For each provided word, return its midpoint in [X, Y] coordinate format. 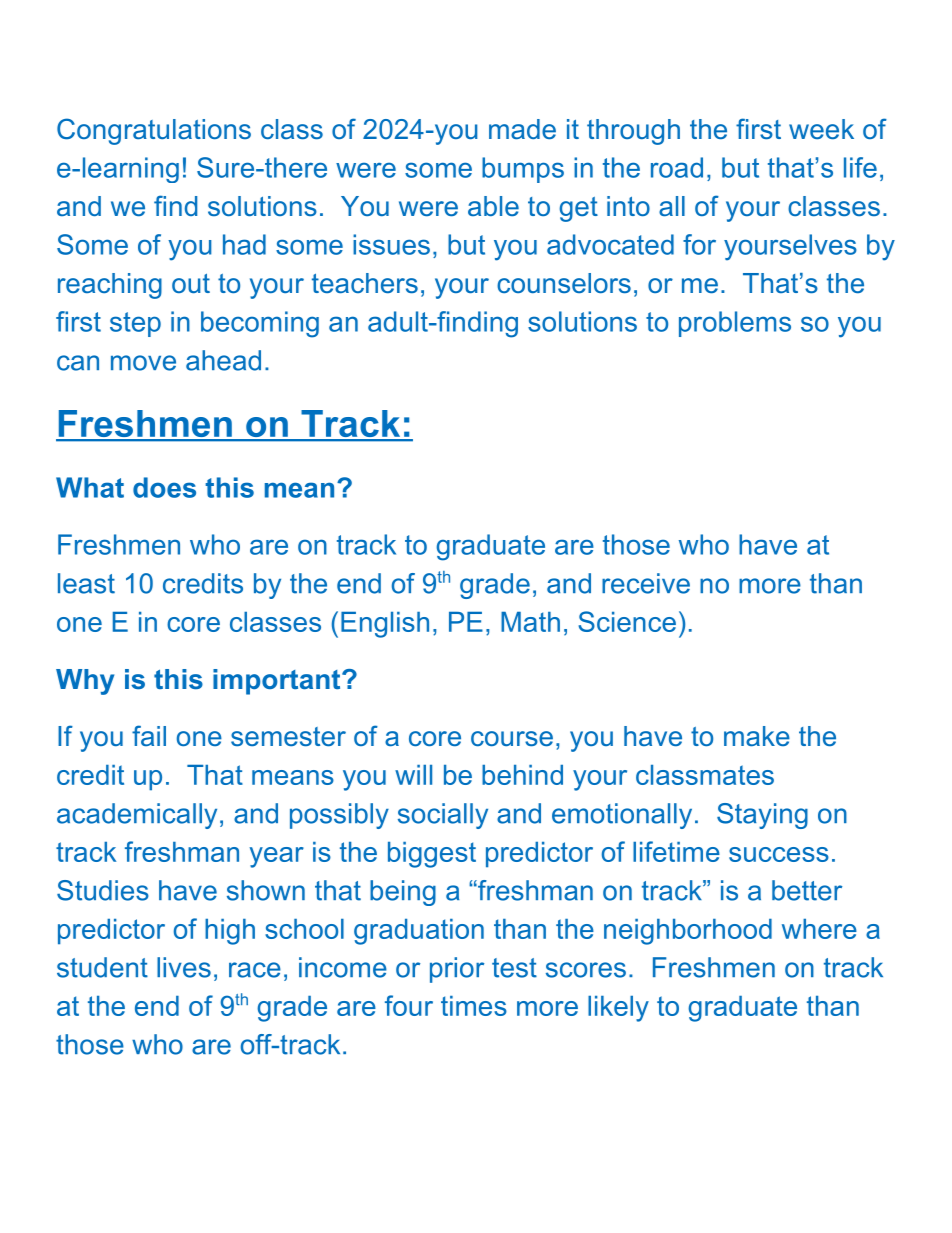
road [677, 167]
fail [149, 735]
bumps [523, 170]
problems [735, 324]
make [757, 736]
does [164, 487]
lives [184, 967]
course [512, 739]
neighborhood [688, 932]
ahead [223, 360]
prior [457, 970]
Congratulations [154, 131]
